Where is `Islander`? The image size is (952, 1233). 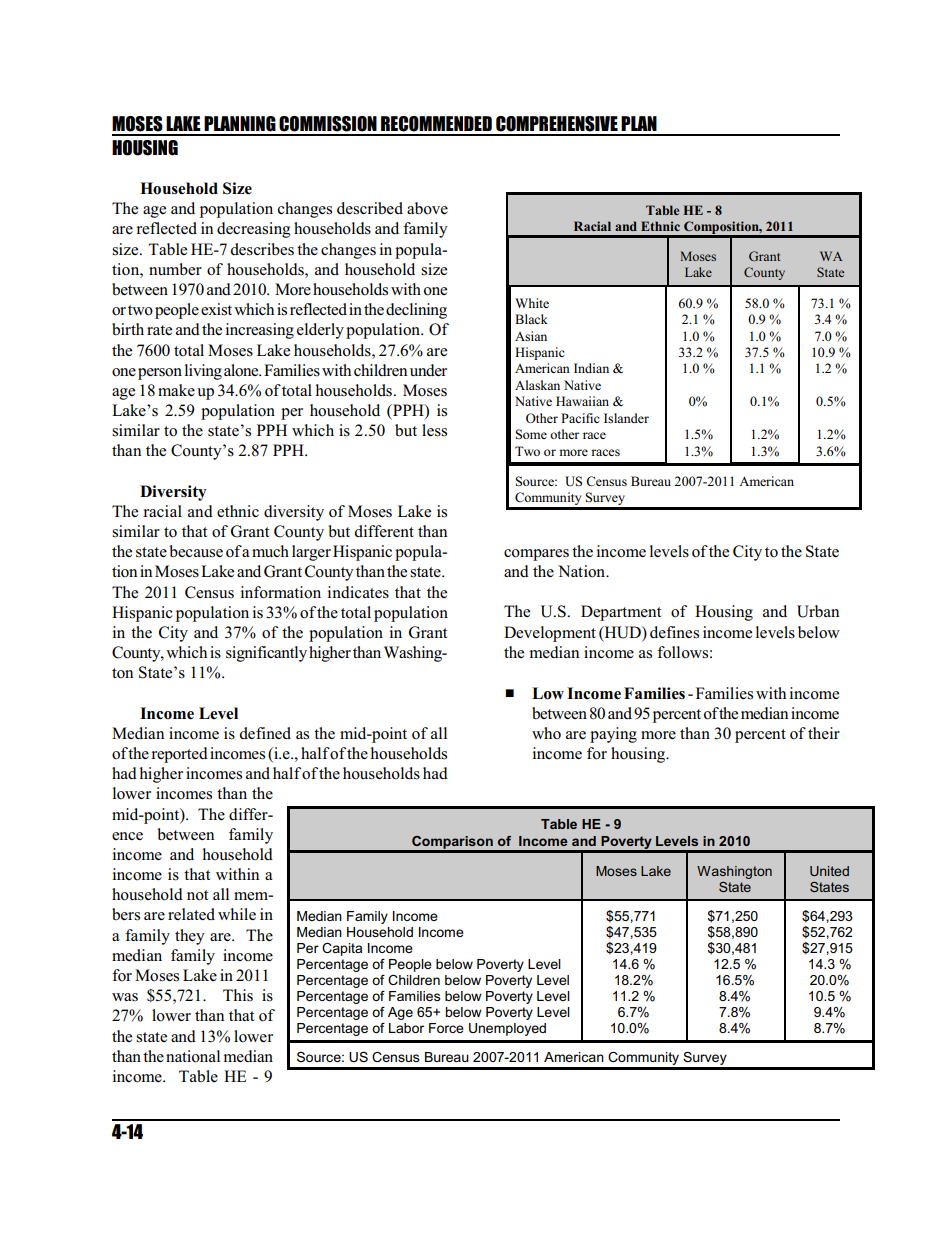 Islander is located at coordinates (626, 418).
